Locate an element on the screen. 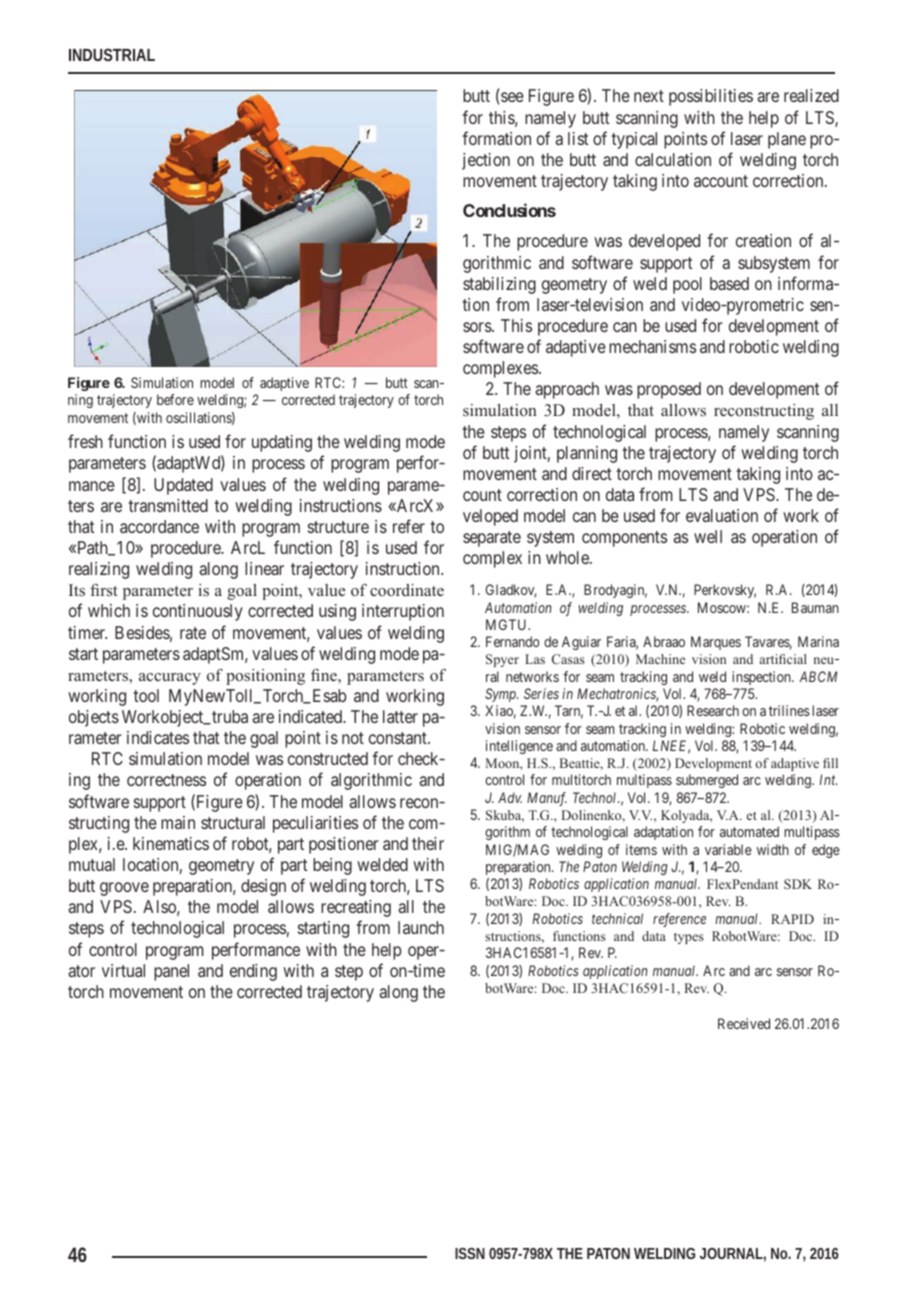 The image size is (907, 1316). possibilities is located at coordinates (711, 97).
